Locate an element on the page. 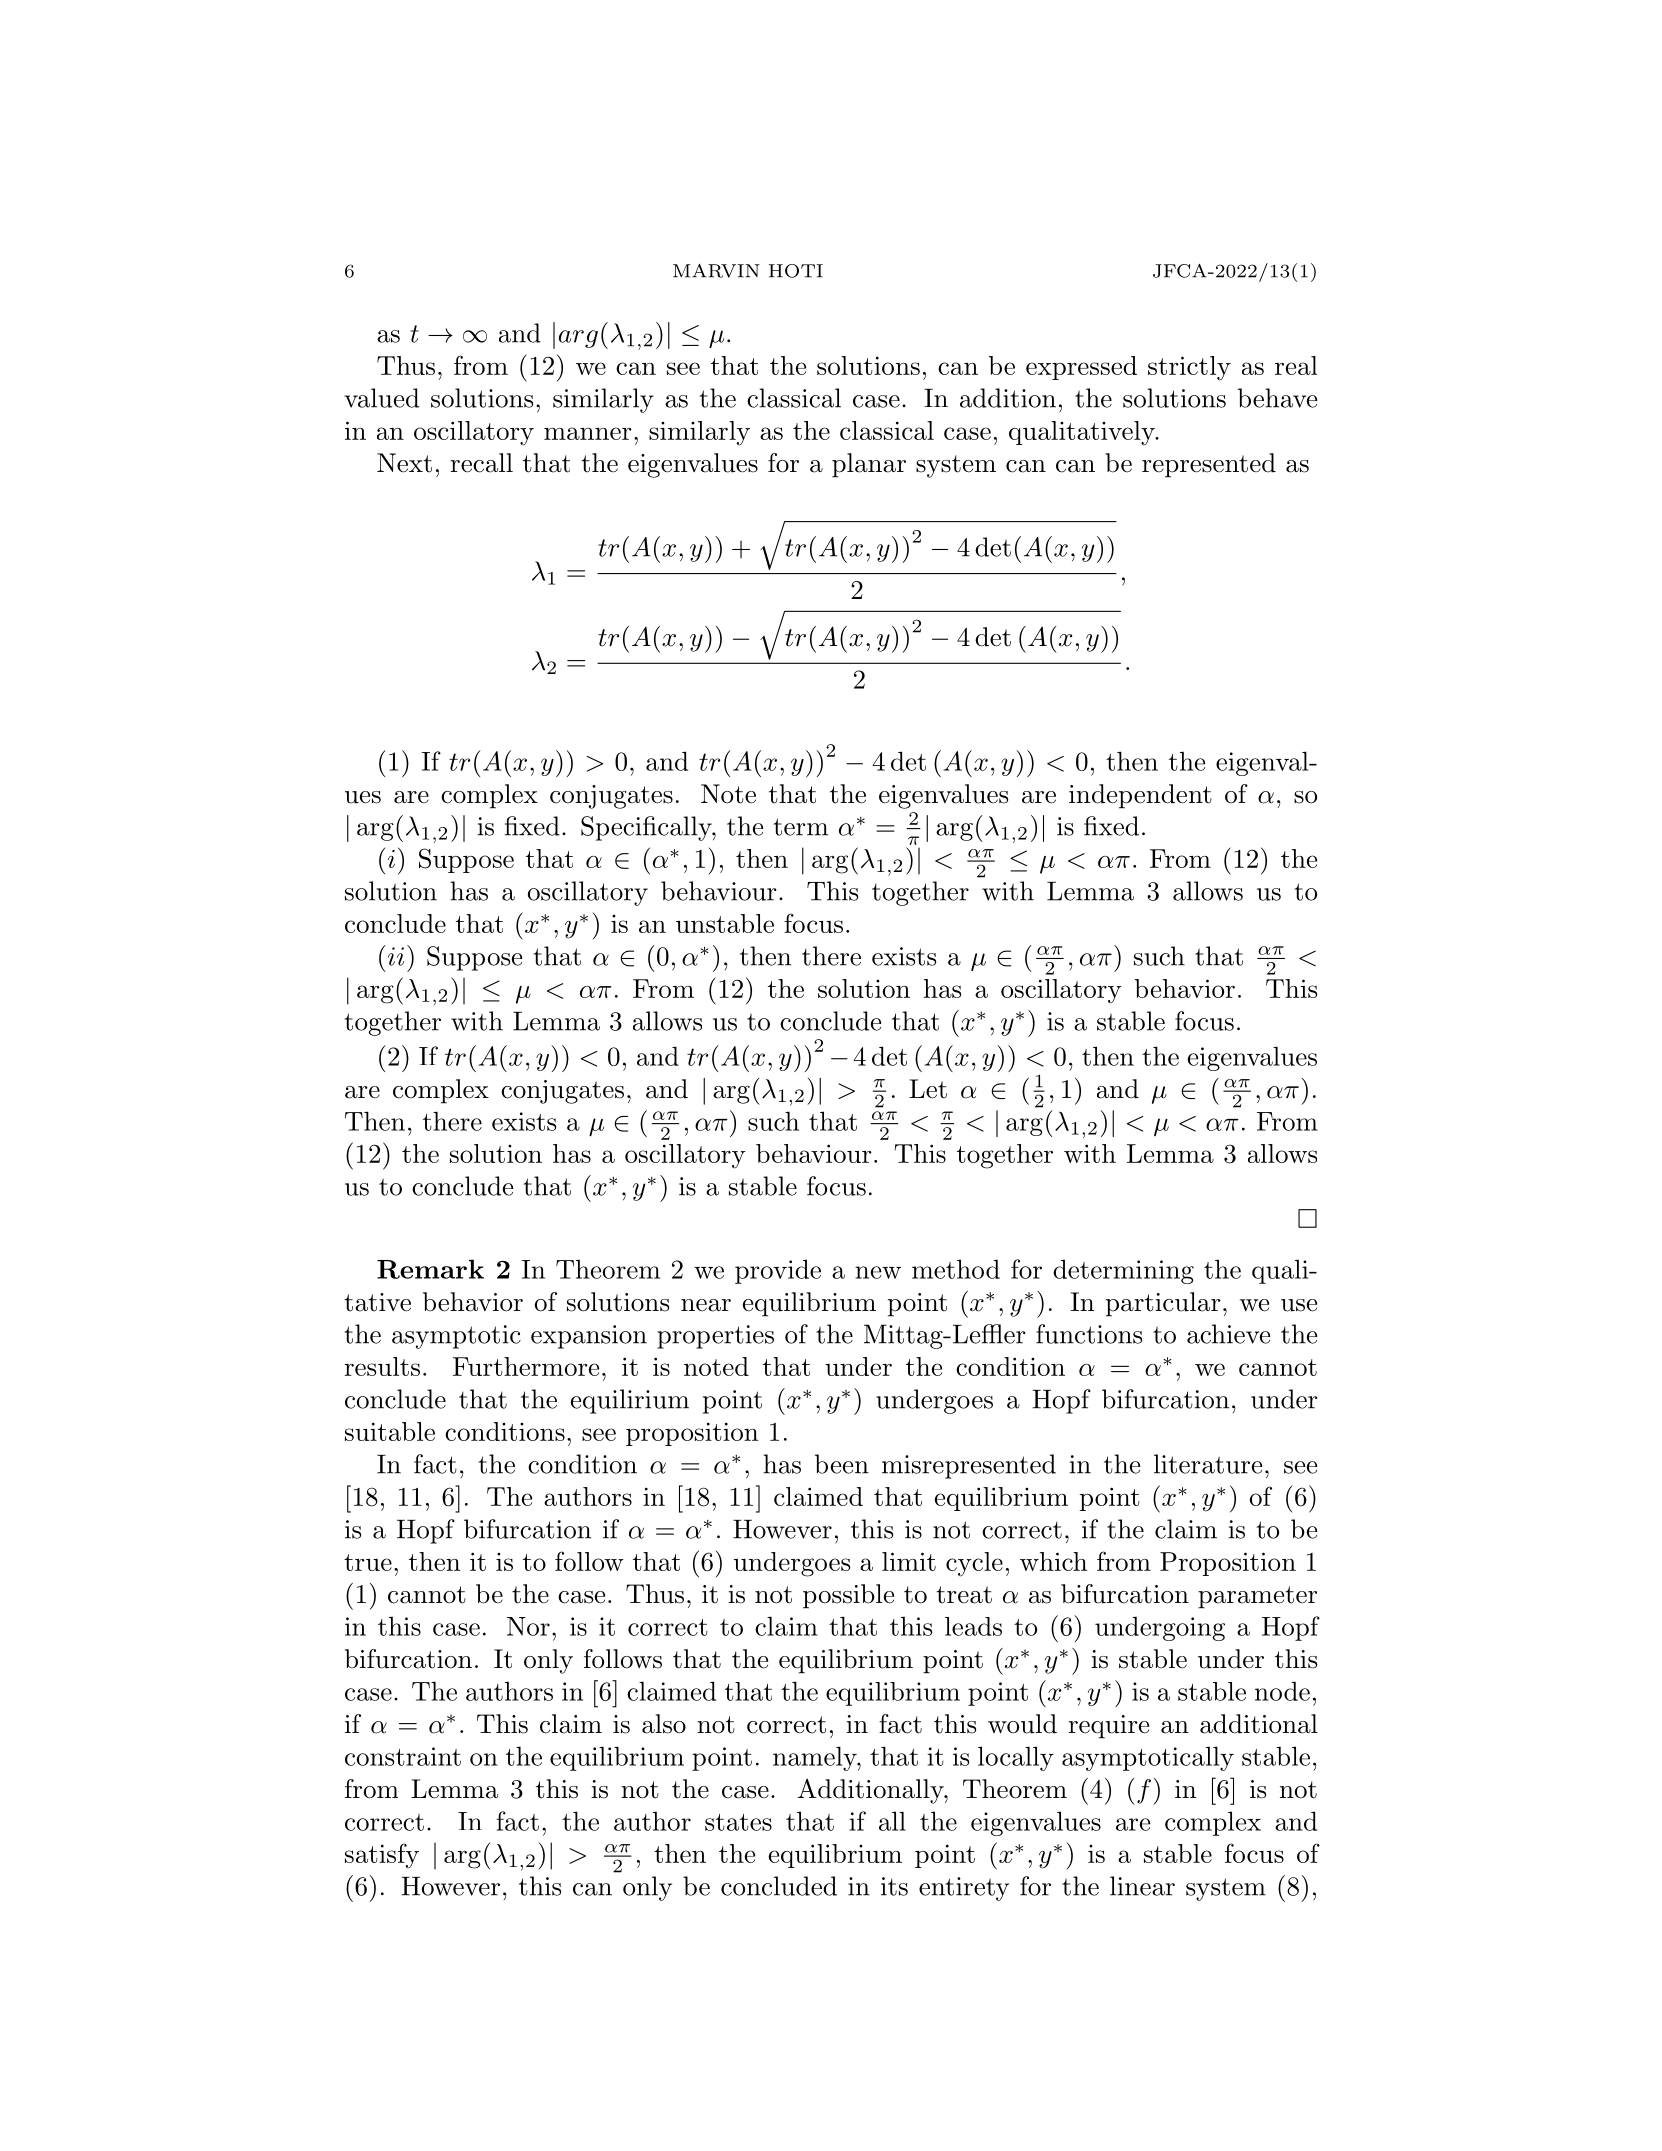 The image size is (1662, 2151). Let is located at coordinates (928, 1089).
